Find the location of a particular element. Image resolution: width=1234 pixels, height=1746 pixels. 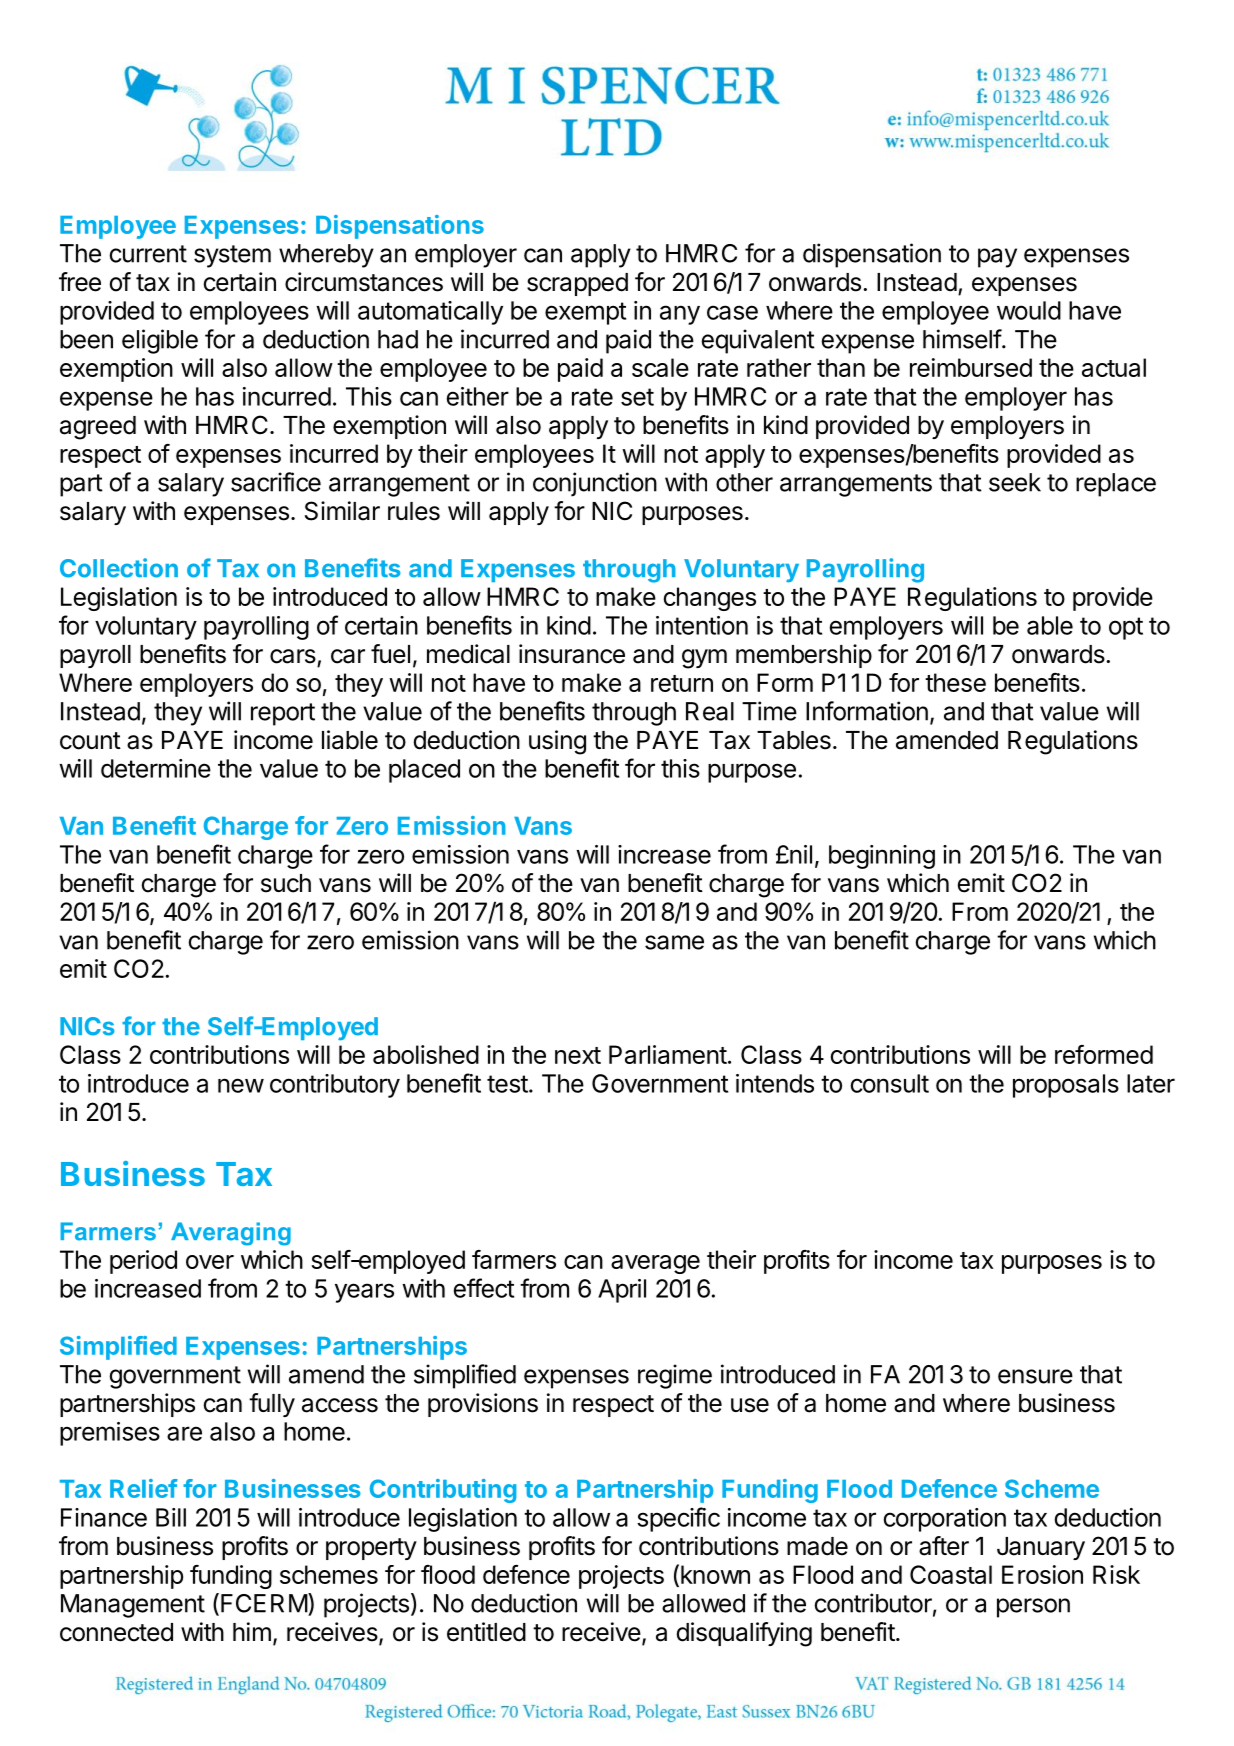

beginning is located at coordinates (882, 857).
